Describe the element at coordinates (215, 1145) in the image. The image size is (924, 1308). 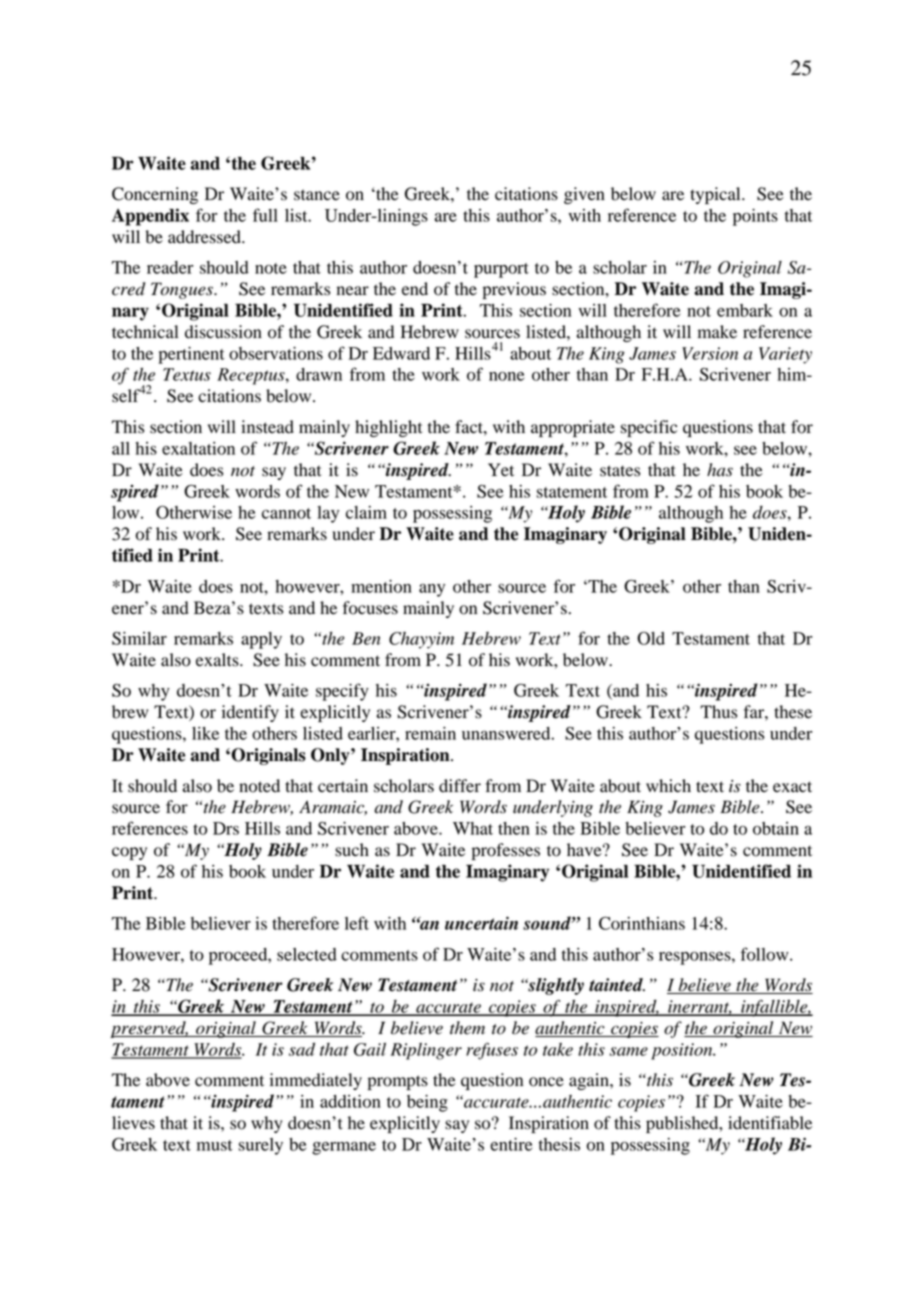
I see `must` at that location.
